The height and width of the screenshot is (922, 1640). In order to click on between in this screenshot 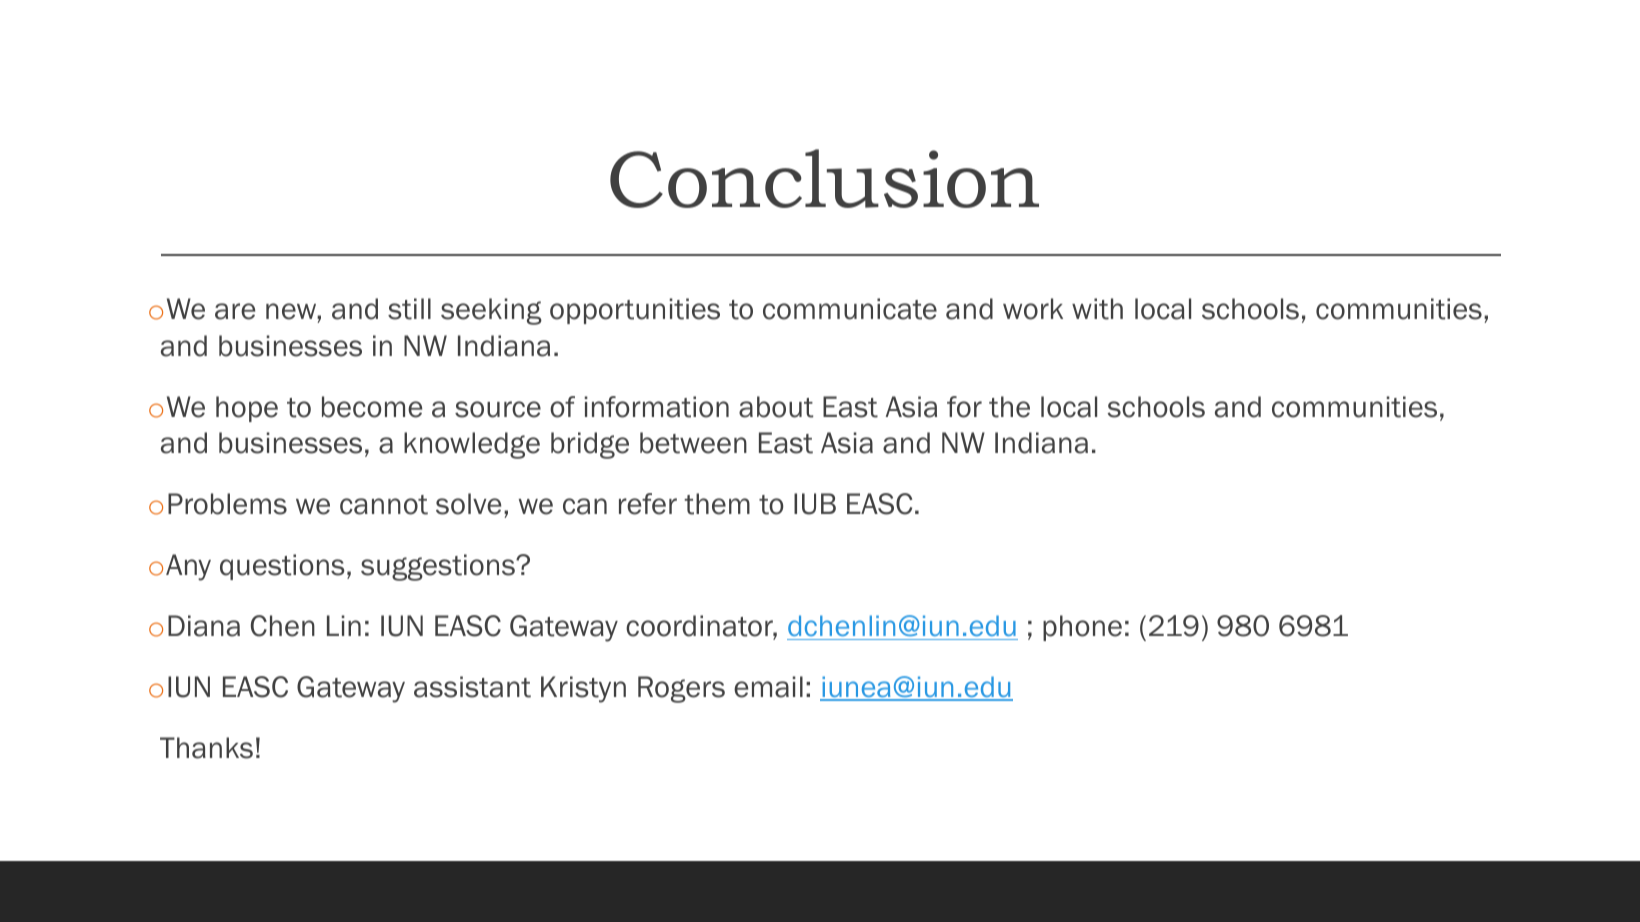, I will do `click(693, 443)`.
